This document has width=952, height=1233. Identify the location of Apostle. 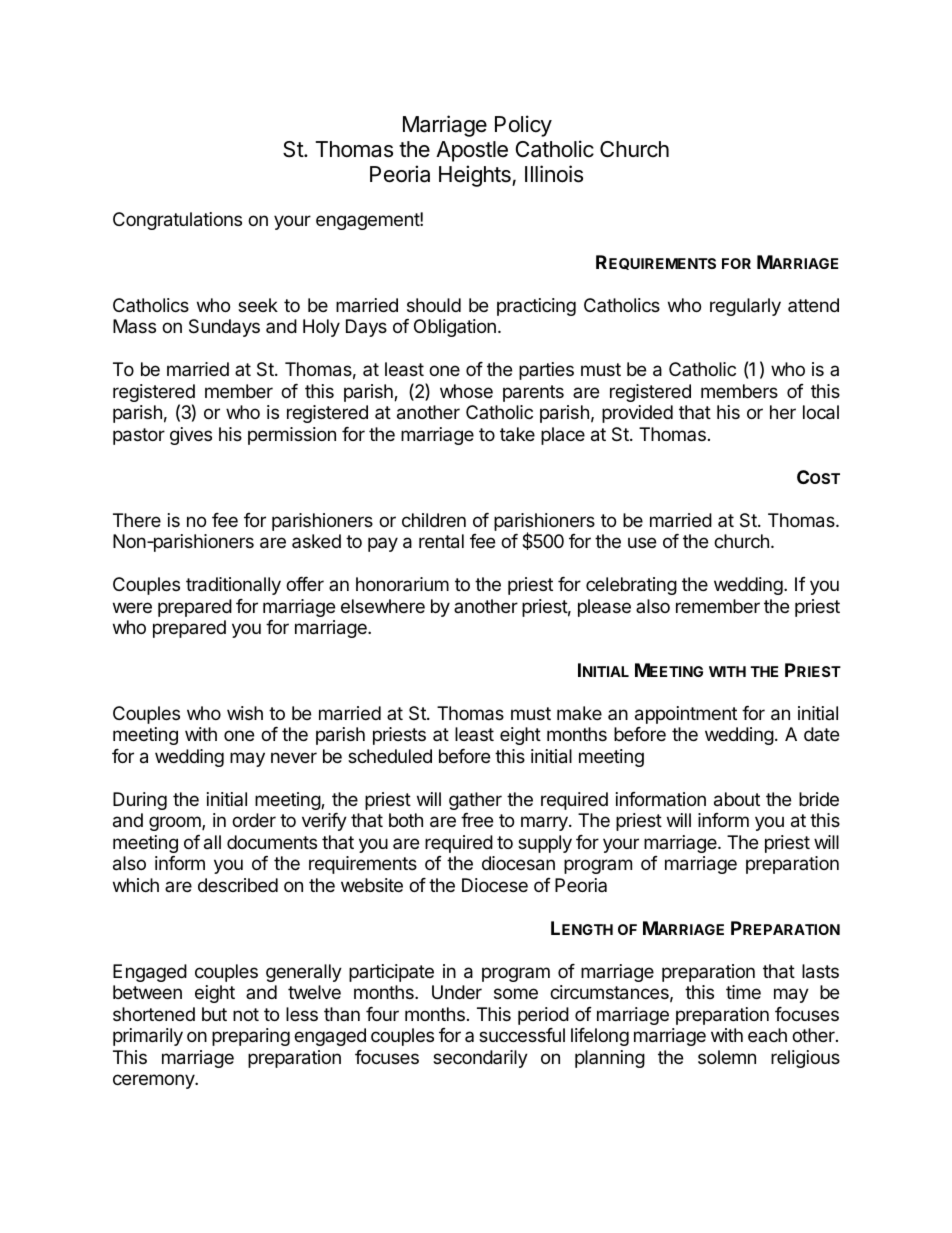
(472, 151).
